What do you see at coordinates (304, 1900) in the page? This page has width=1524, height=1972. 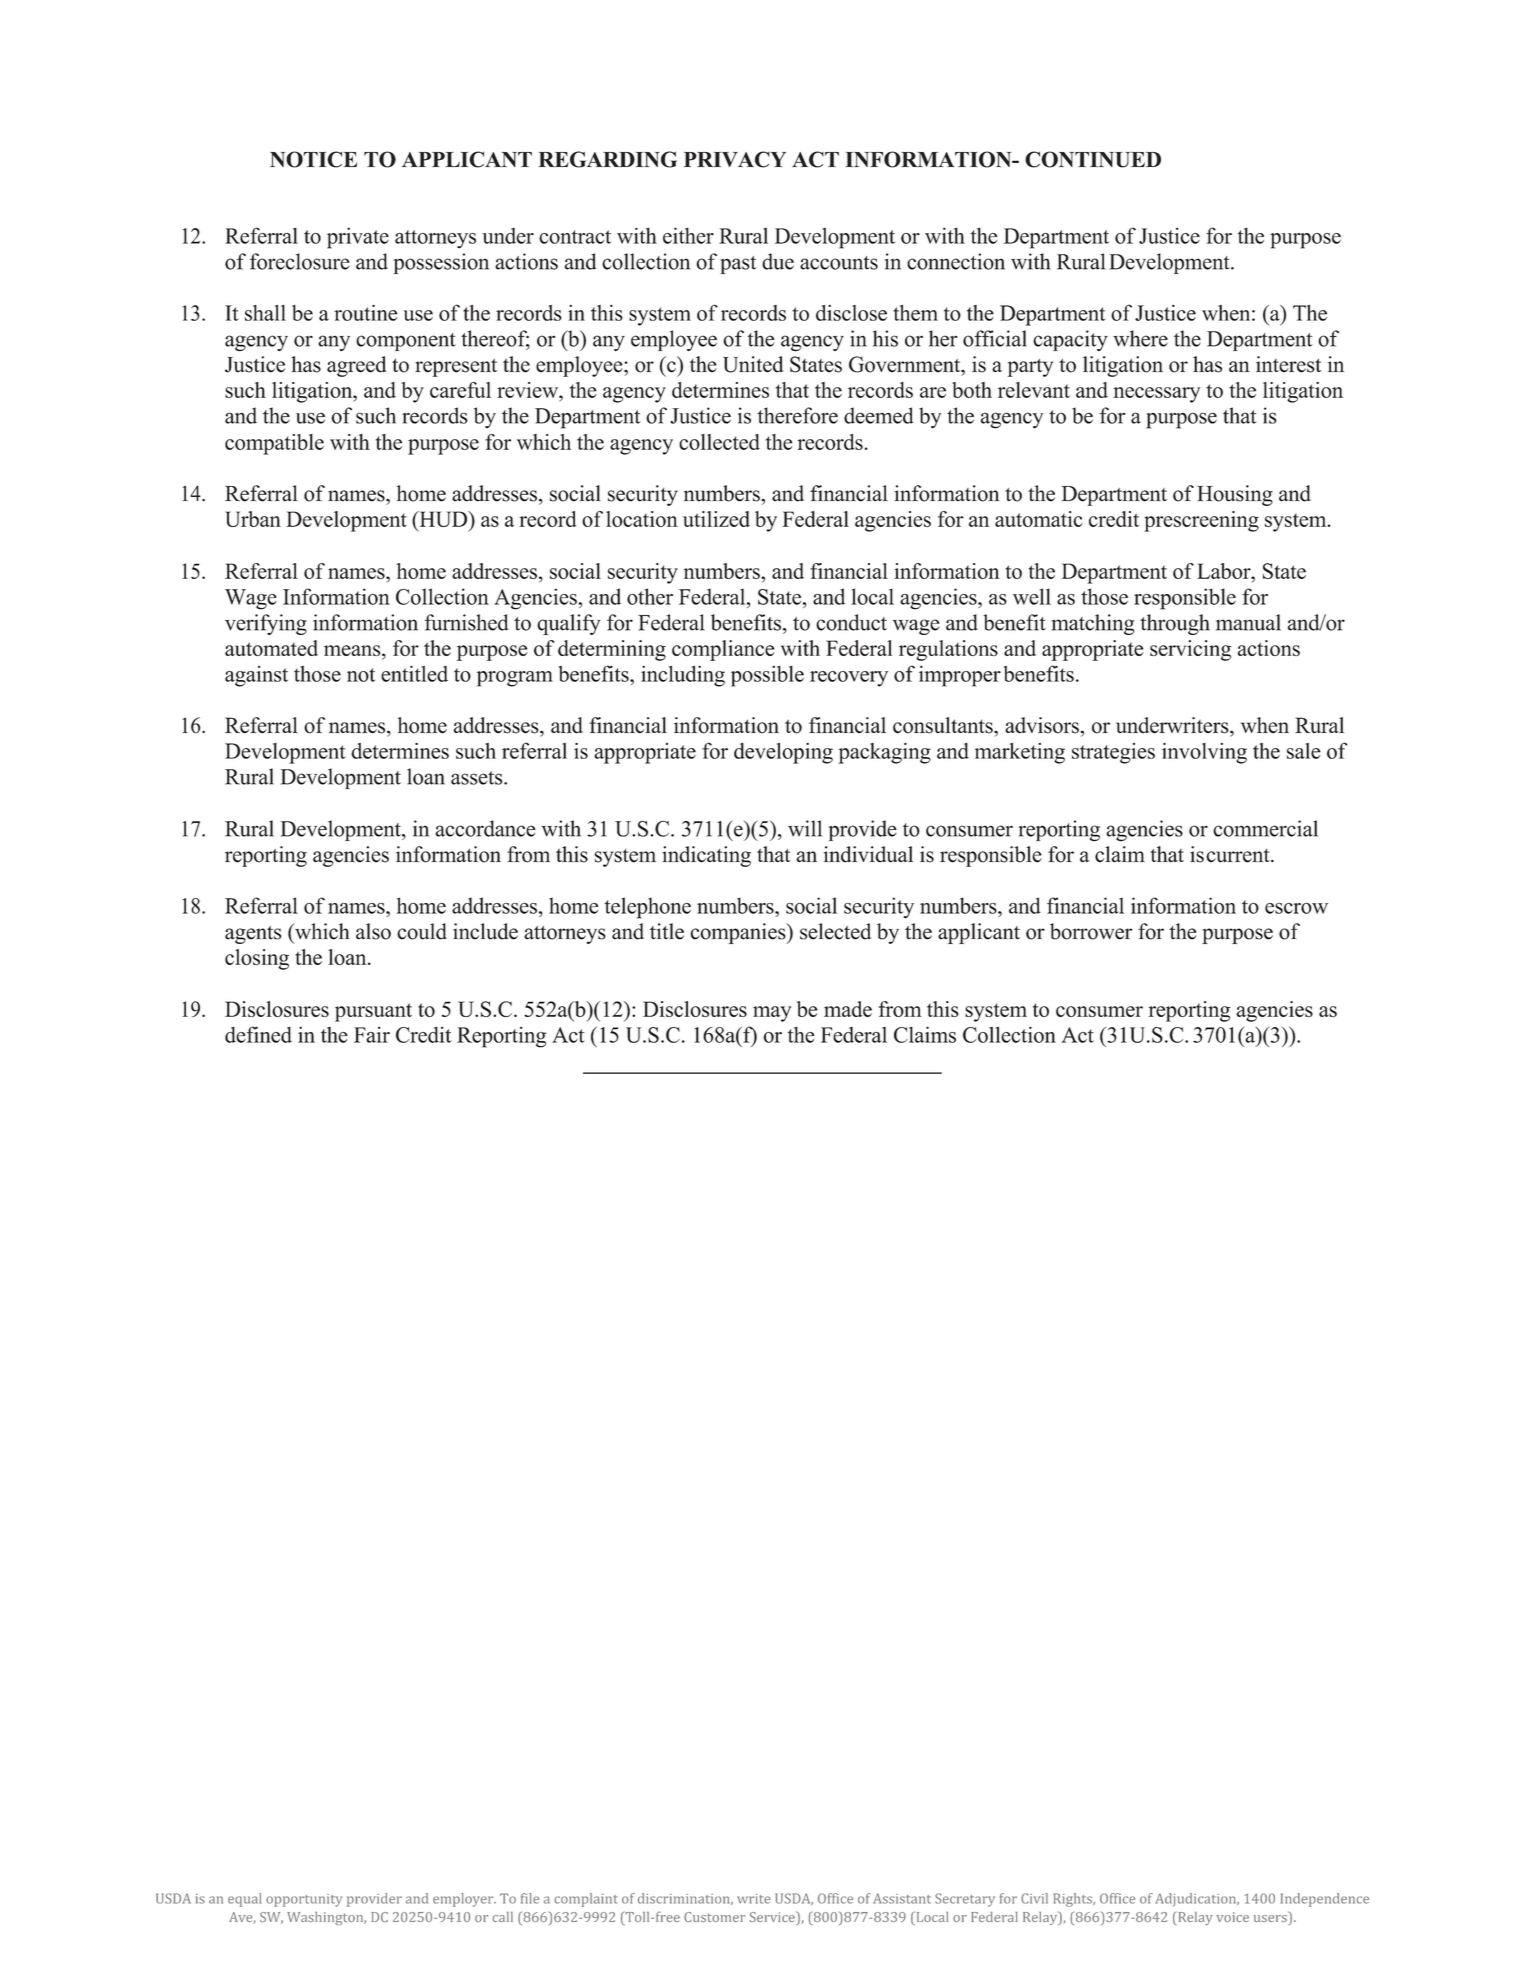 I see `opportunity` at bounding box center [304, 1900].
